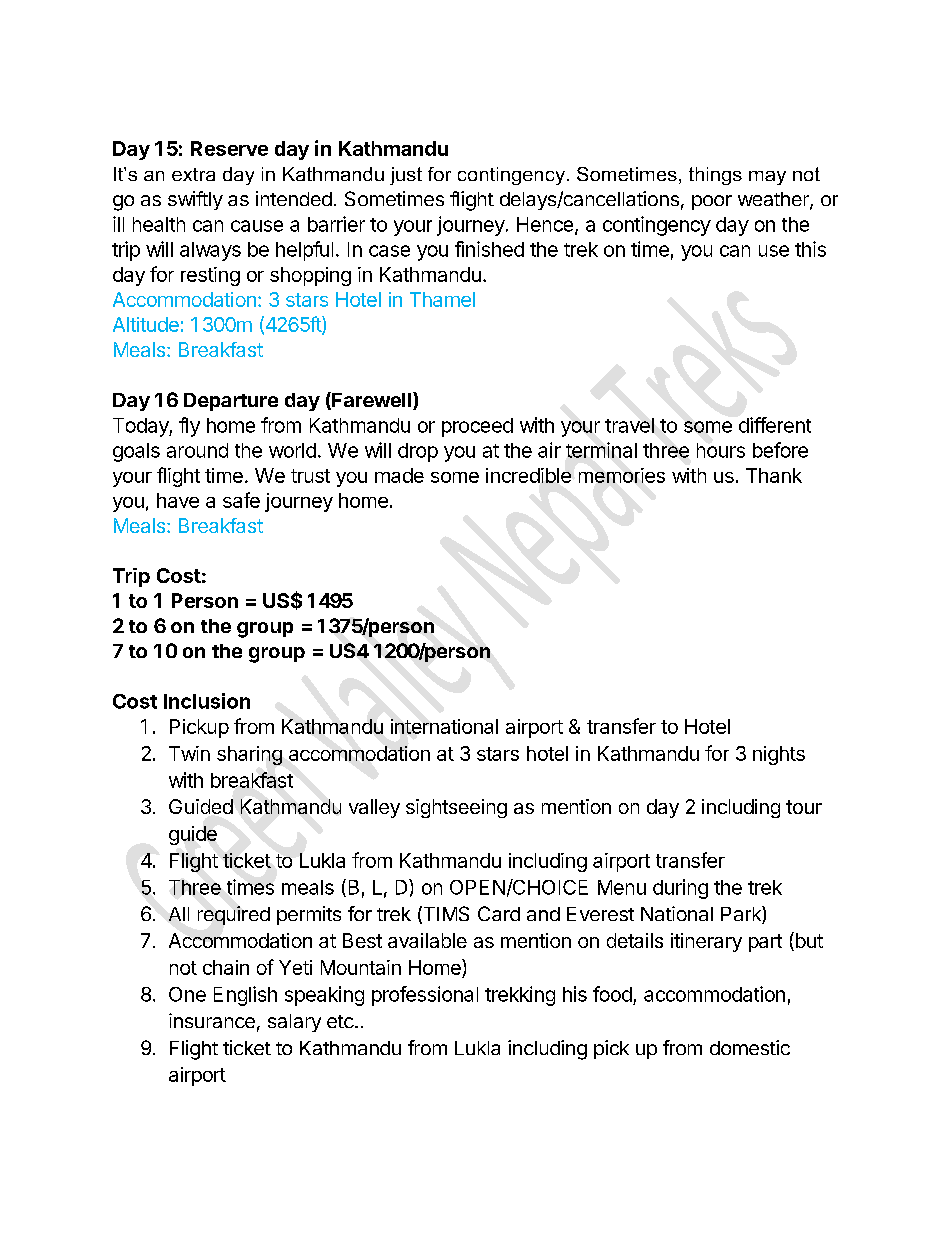 This screenshot has height=1233, width=952. Describe the element at coordinates (212, 1020) in the screenshot. I see `insurance` at that location.
